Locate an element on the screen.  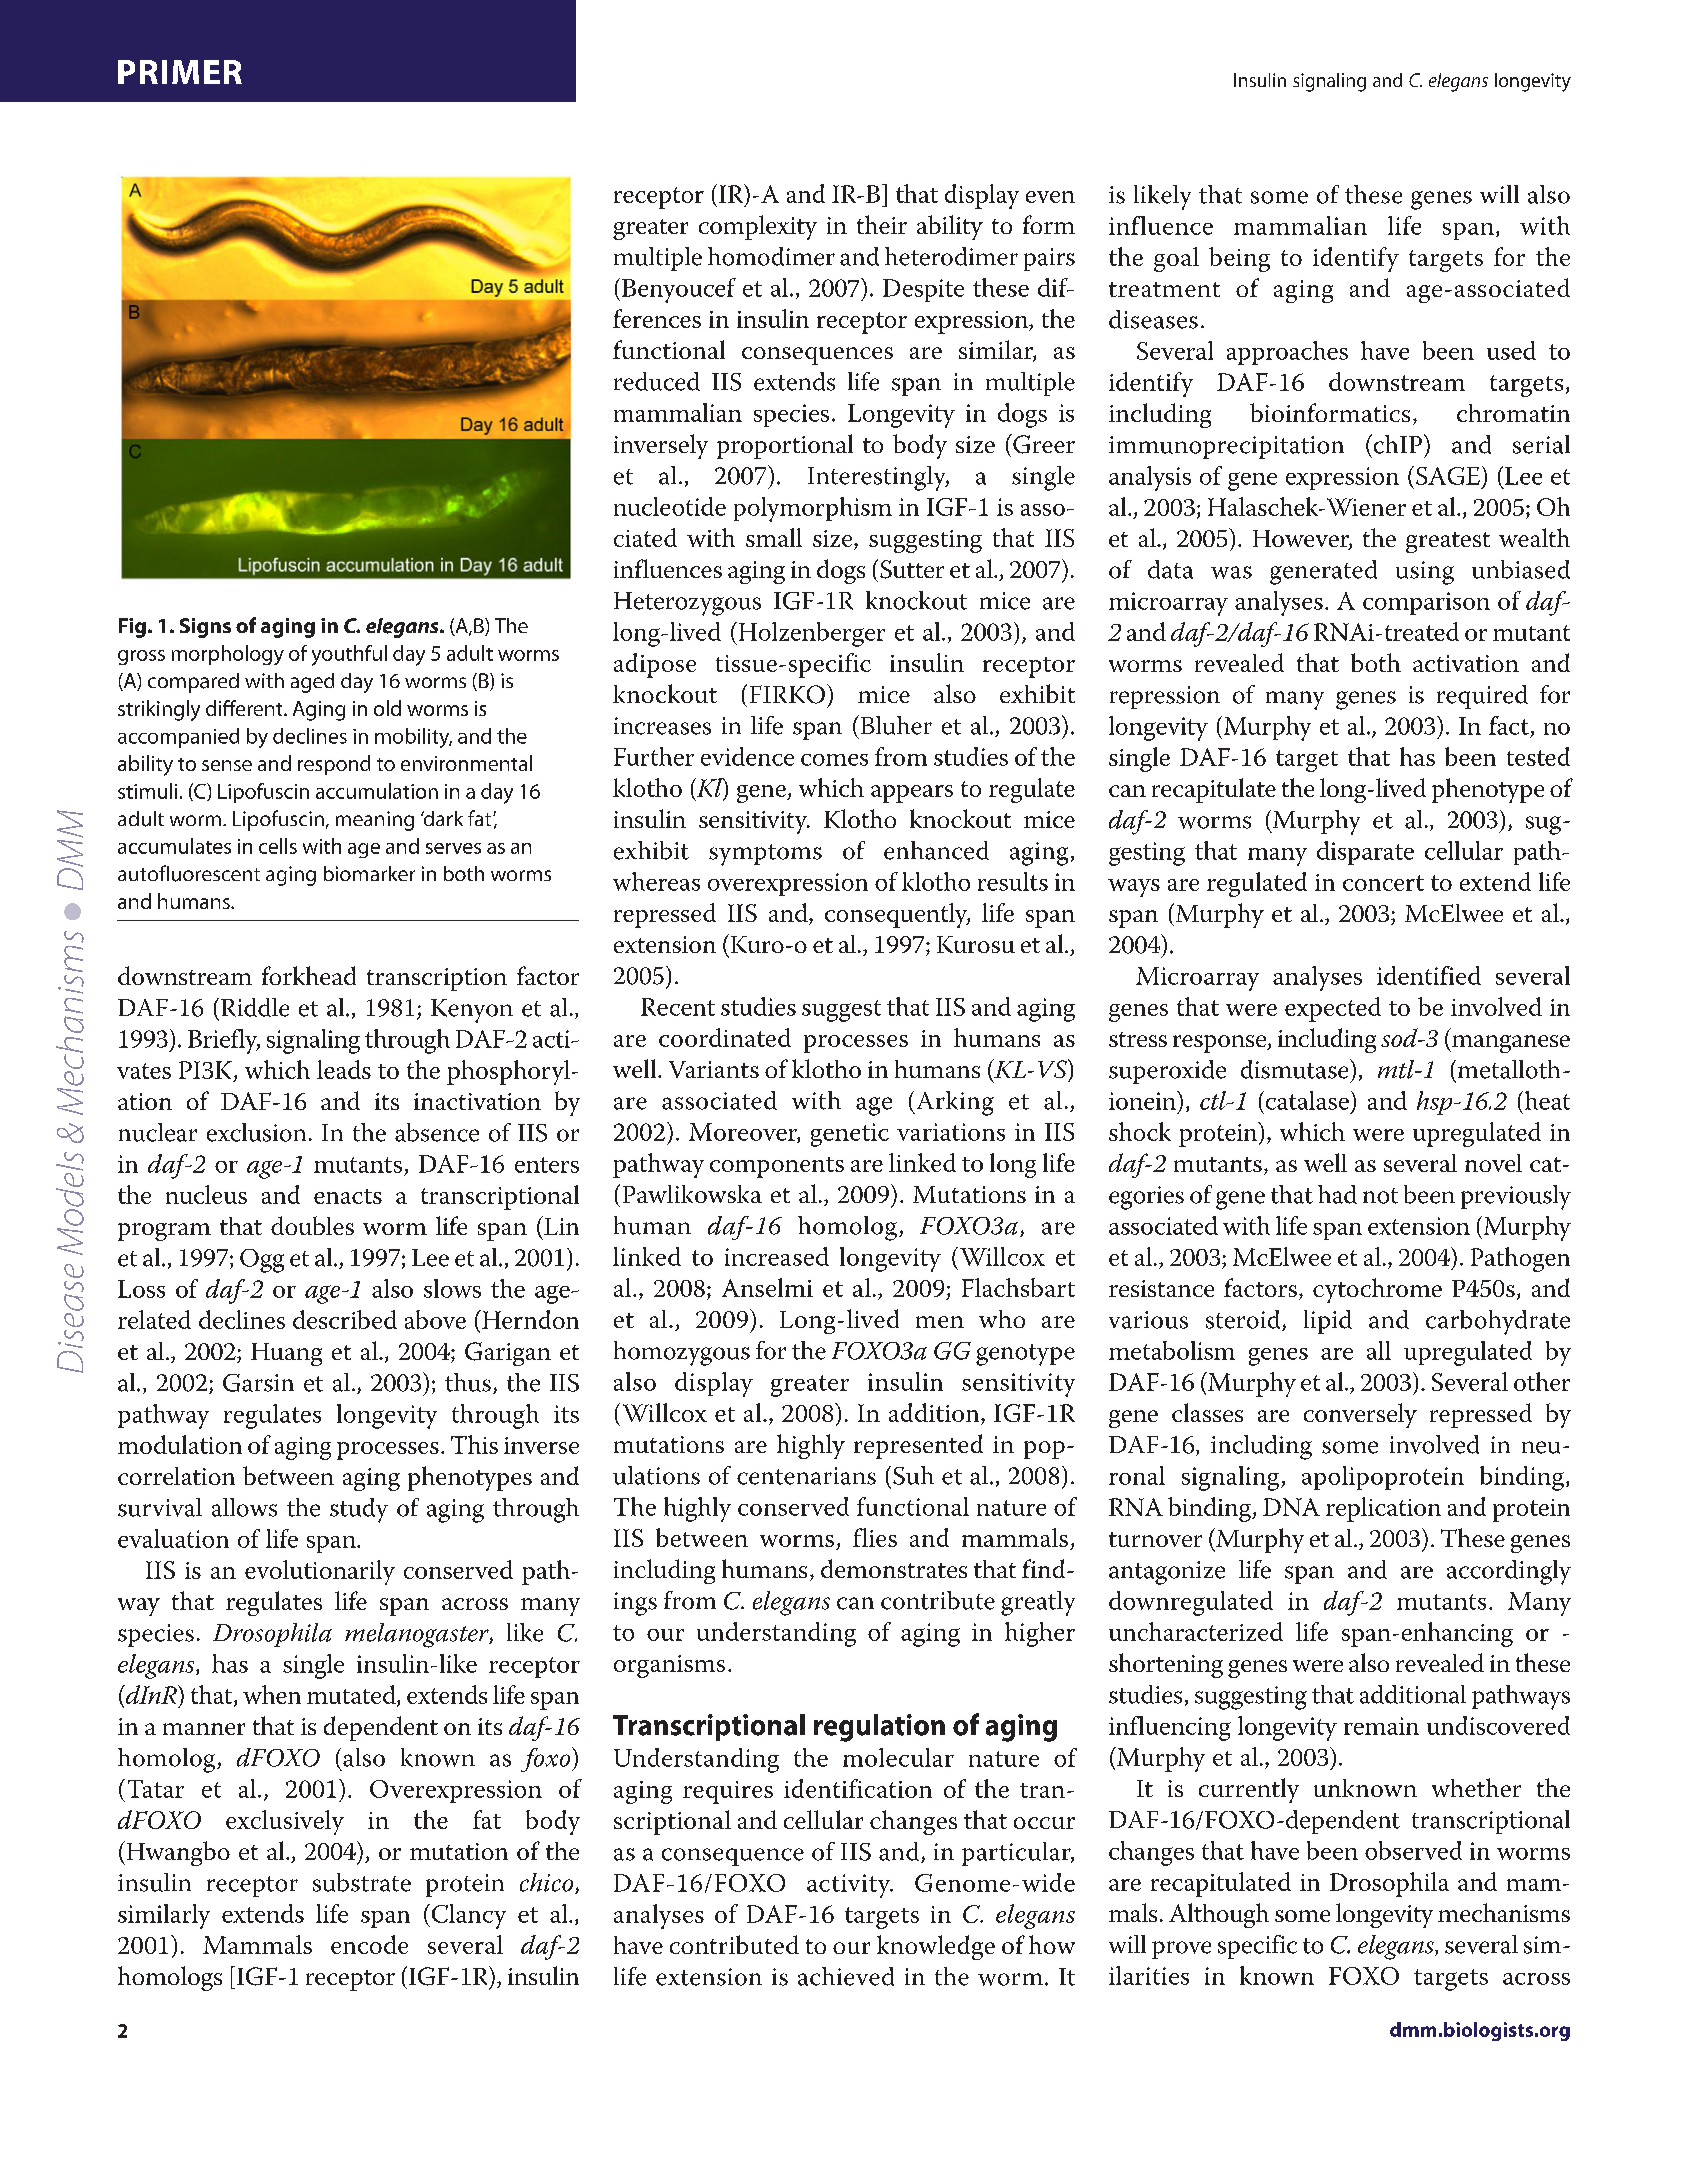
their is located at coordinates (882, 224).
